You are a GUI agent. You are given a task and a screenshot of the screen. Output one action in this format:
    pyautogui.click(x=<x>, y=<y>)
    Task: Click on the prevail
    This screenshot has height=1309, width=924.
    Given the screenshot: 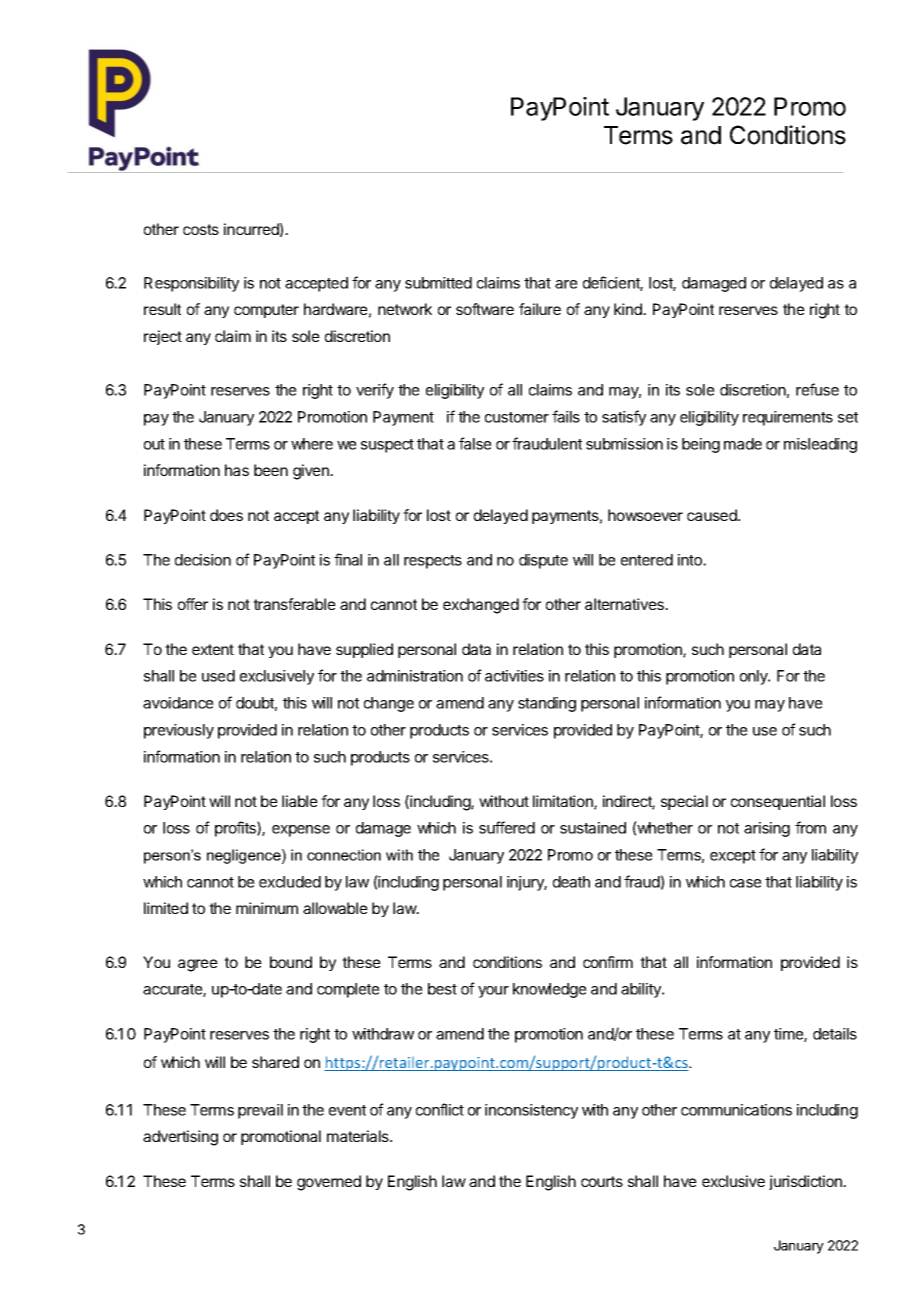 What is the action you would take?
    pyautogui.click(x=260, y=1111)
